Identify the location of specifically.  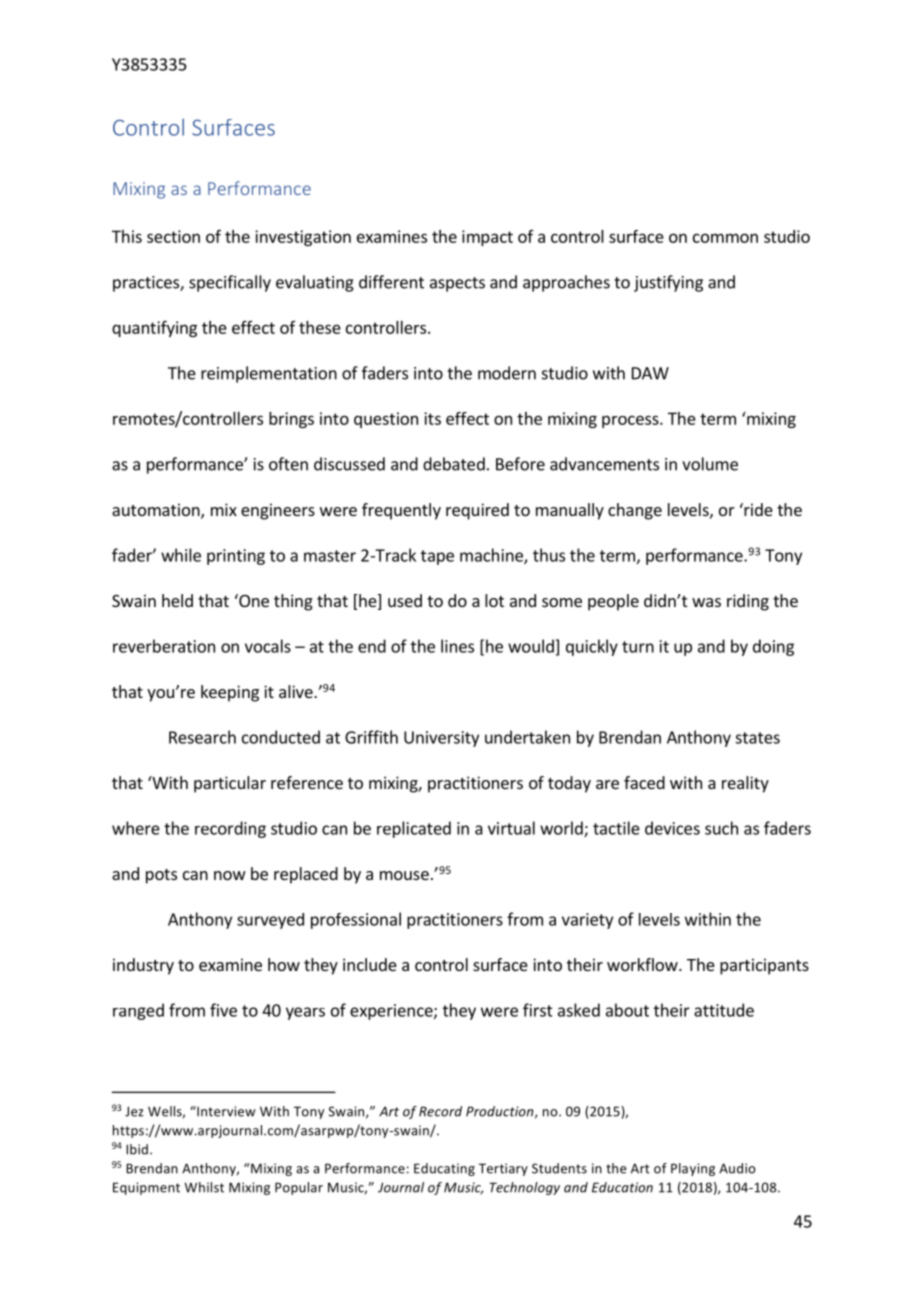
(230, 283).
